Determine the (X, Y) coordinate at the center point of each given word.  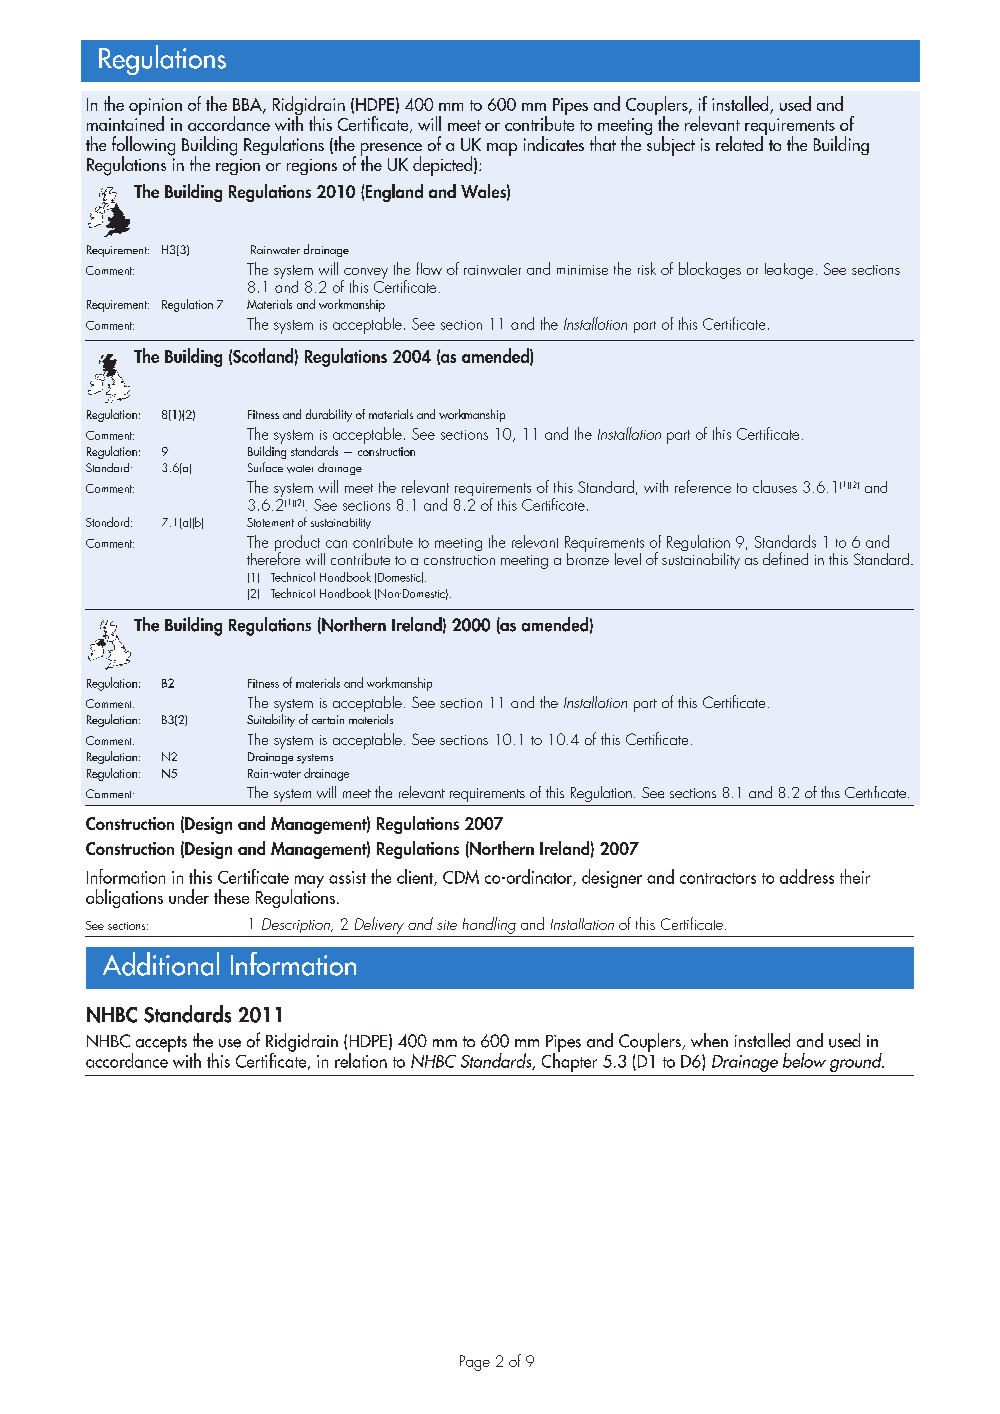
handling (489, 925)
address (807, 876)
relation (361, 1060)
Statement (270, 522)
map (502, 149)
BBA (248, 105)
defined (785, 558)
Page (475, 1363)
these (231, 896)
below (804, 1060)
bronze (588, 557)
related (739, 143)
